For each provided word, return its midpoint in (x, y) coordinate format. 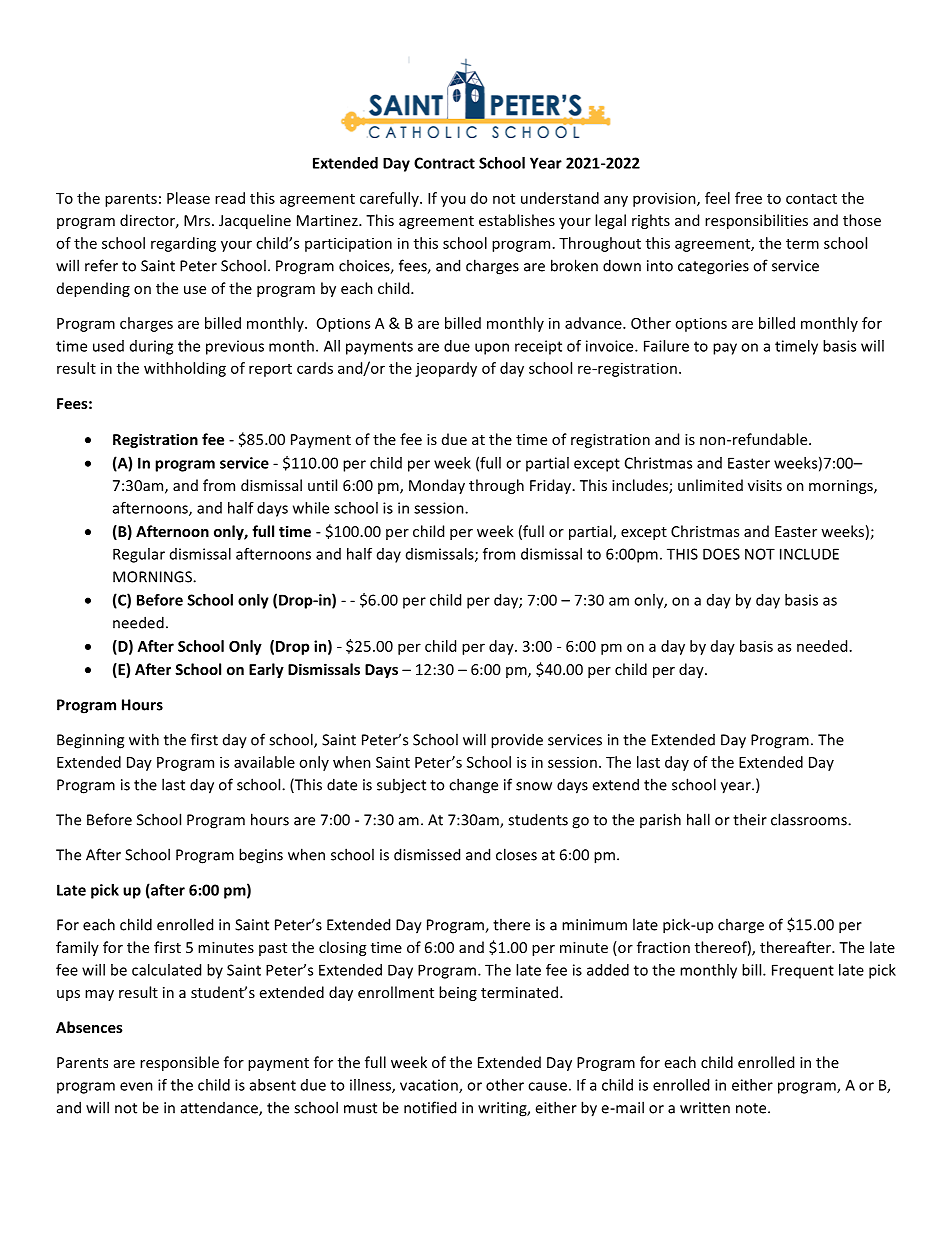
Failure (666, 346)
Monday (437, 486)
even (136, 1086)
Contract (444, 163)
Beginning (90, 741)
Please (188, 198)
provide (517, 741)
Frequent (803, 971)
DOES (721, 554)
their (750, 819)
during (151, 347)
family (77, 948)
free (748, 198)
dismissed (427, 854)
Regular (139, 555)
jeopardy (446, 369)
